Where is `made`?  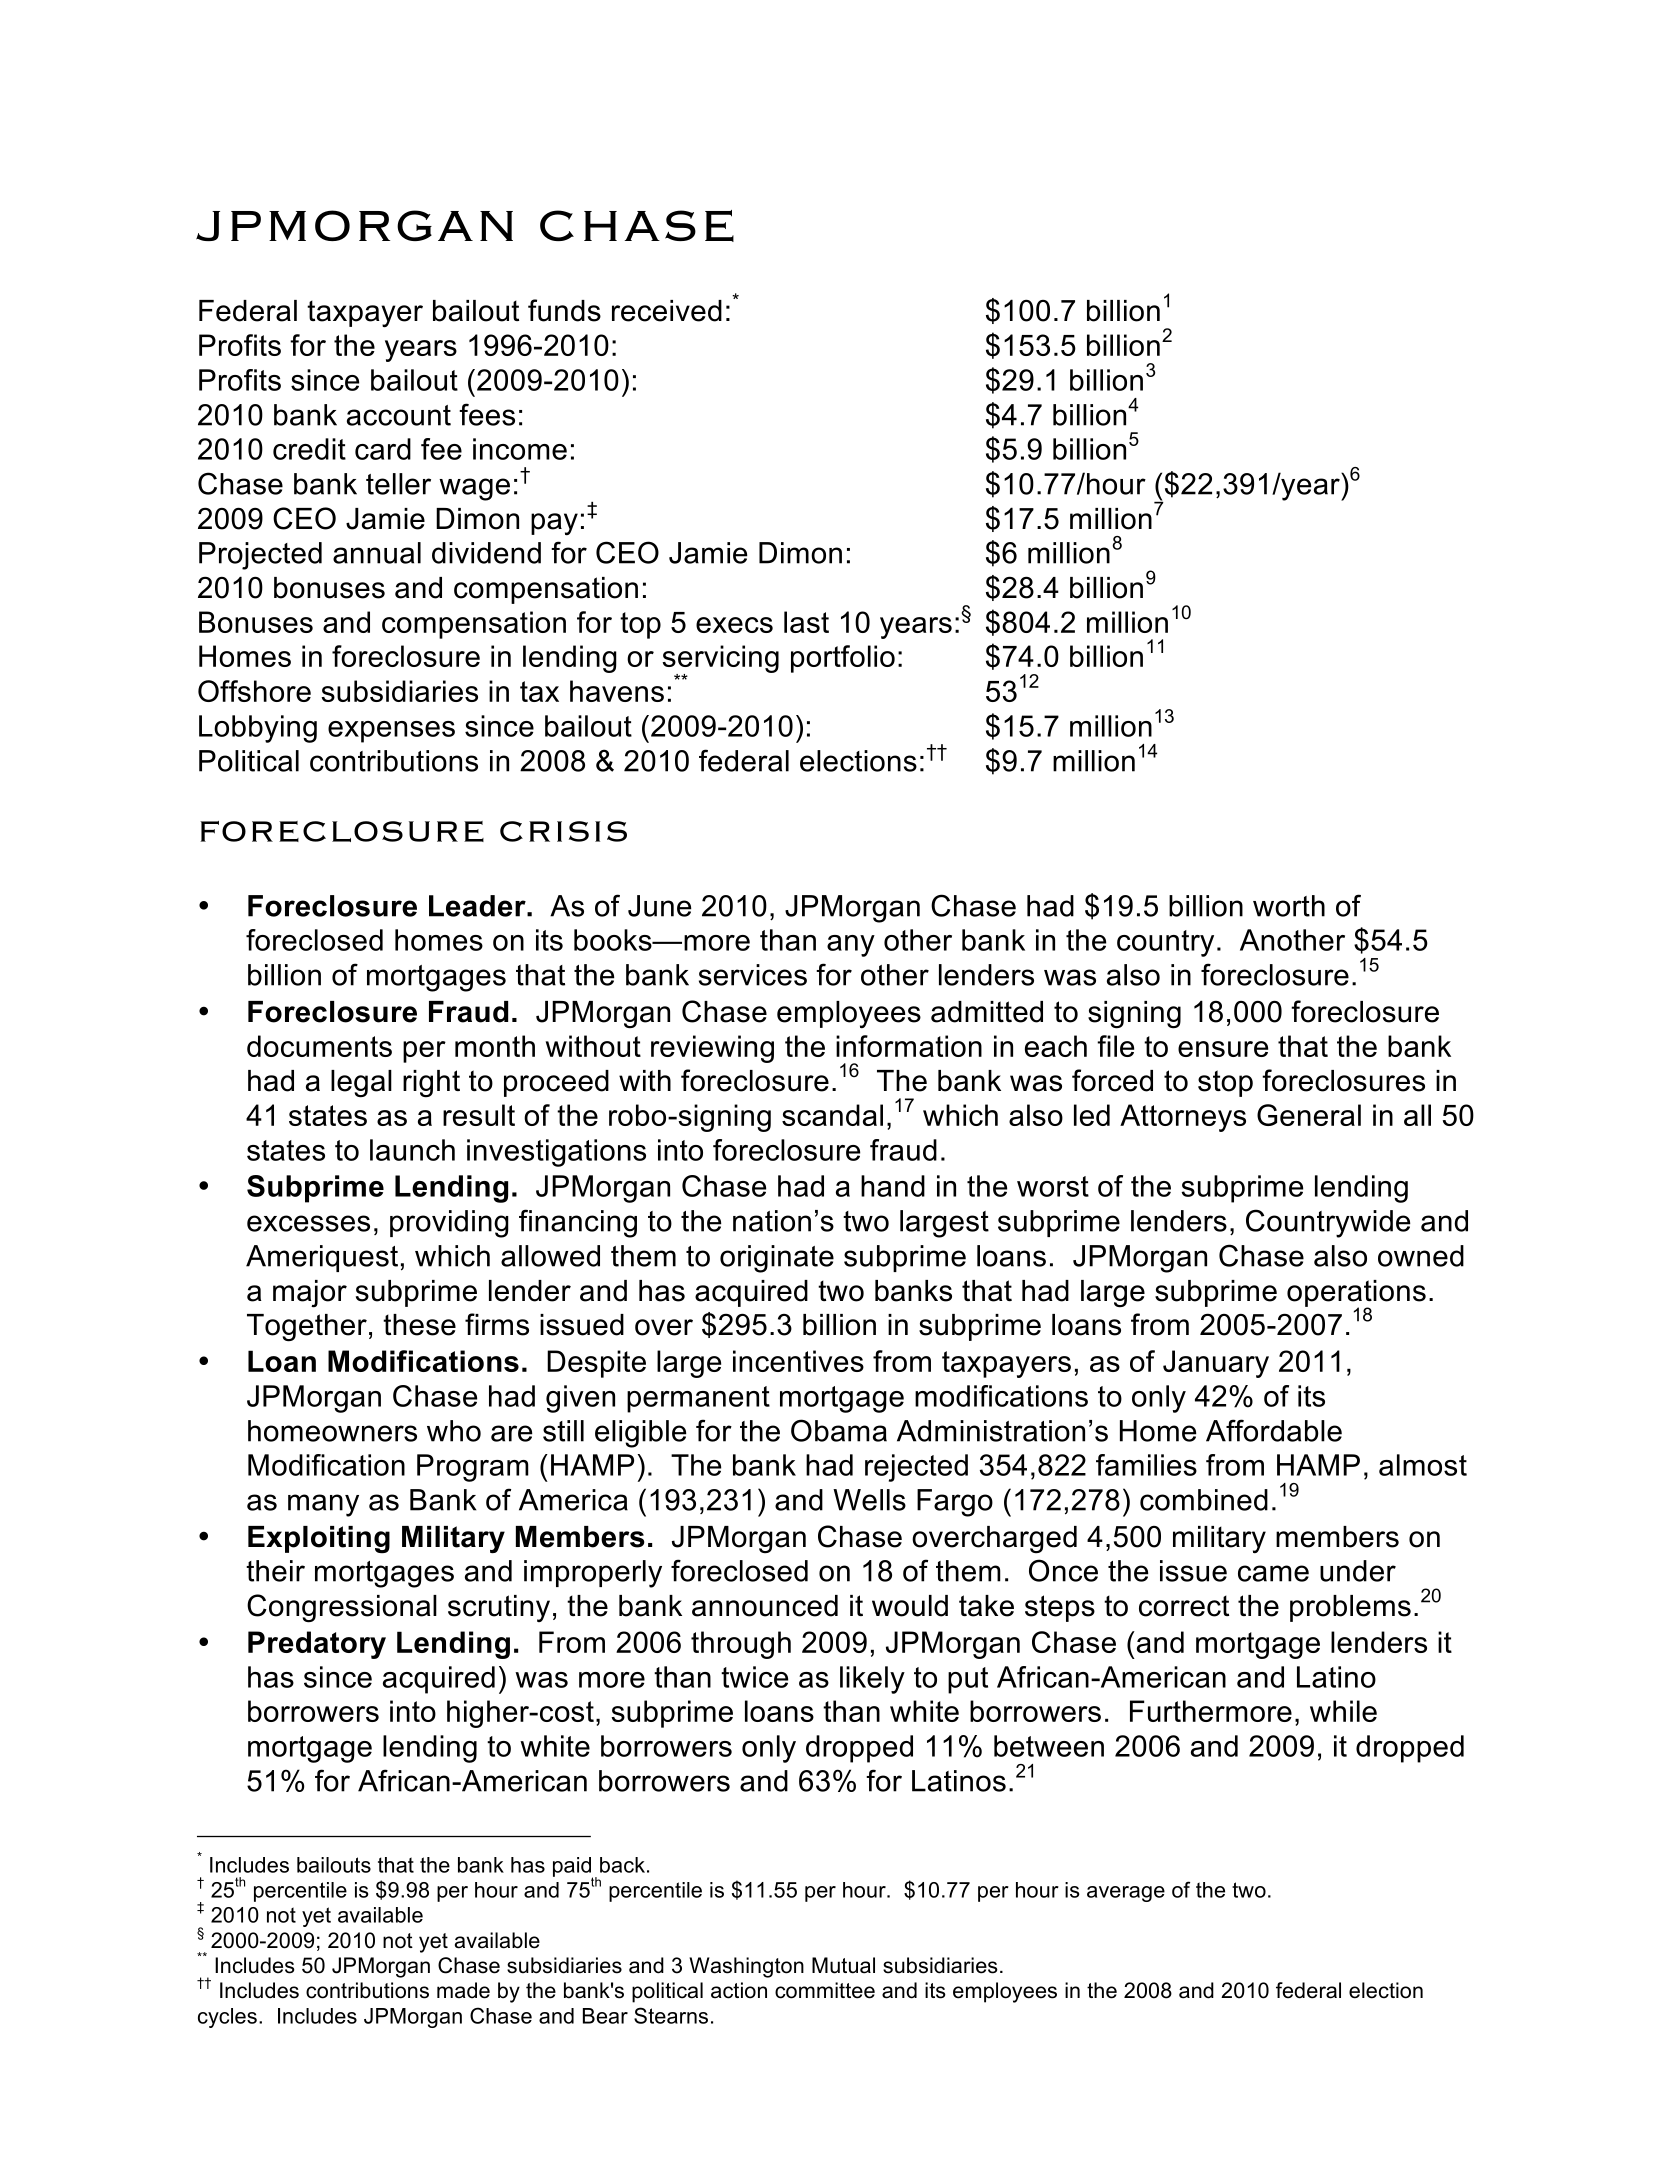 made is located at coordinates (463, 1990).
